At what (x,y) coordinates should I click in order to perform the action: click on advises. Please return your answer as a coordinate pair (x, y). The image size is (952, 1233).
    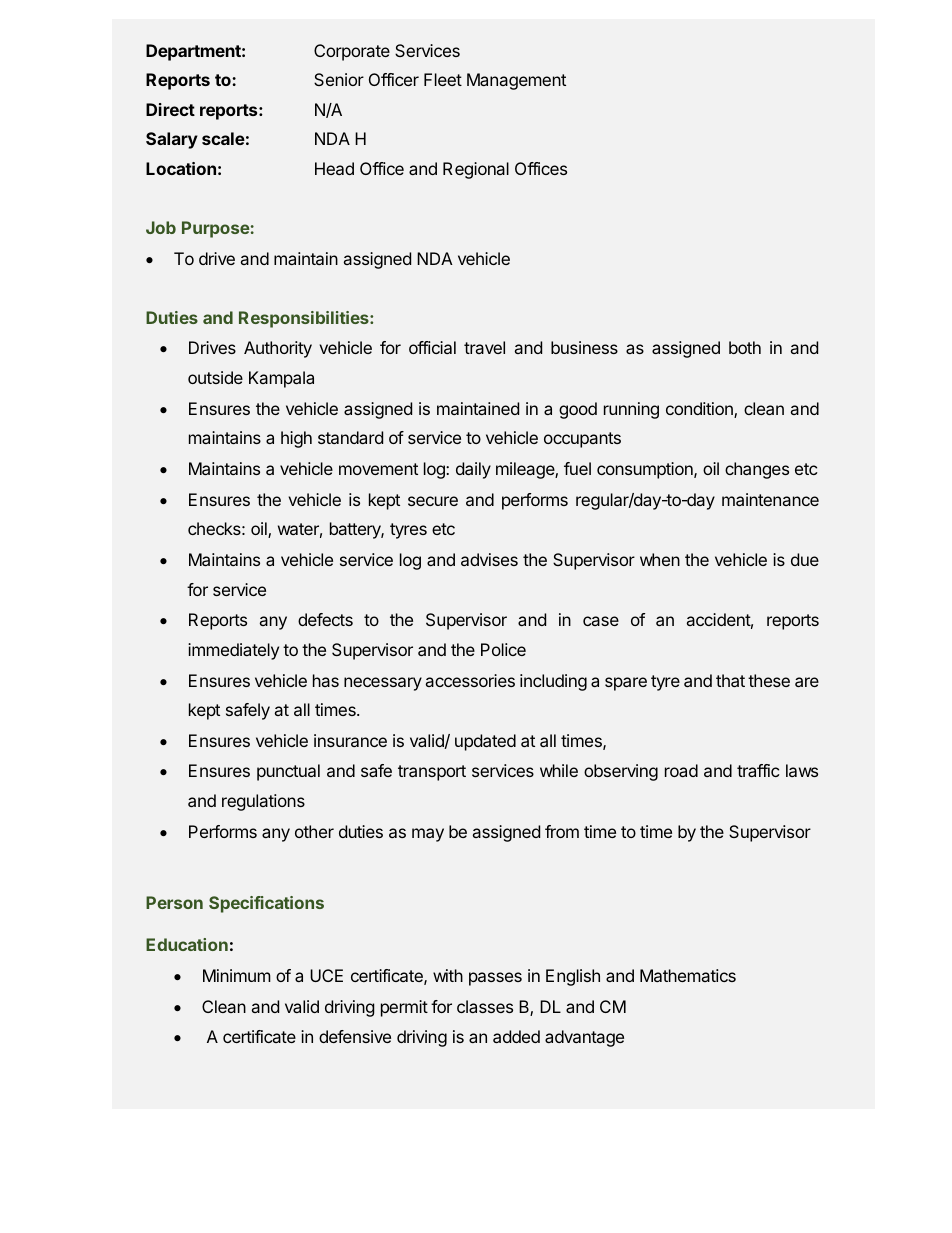
    Looking at the image, I should click on (489, 559).
